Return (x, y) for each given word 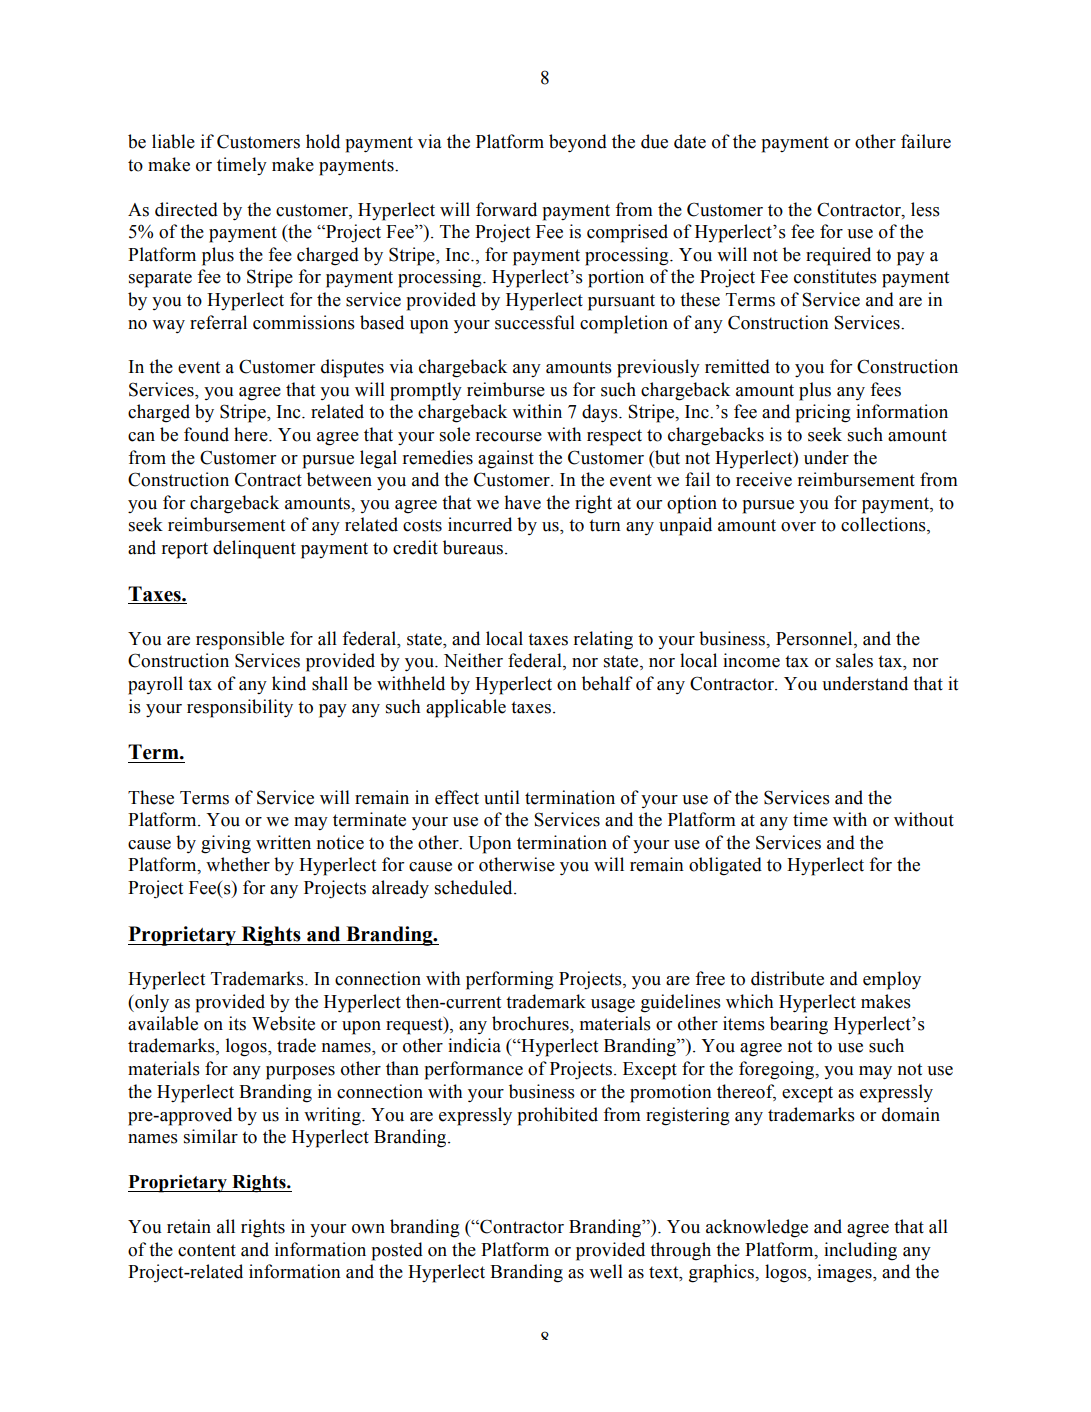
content (207, 1250)
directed (186, 209)
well (606, 1271)
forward (506, 209)
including (860, 1251)
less (925, 209)
